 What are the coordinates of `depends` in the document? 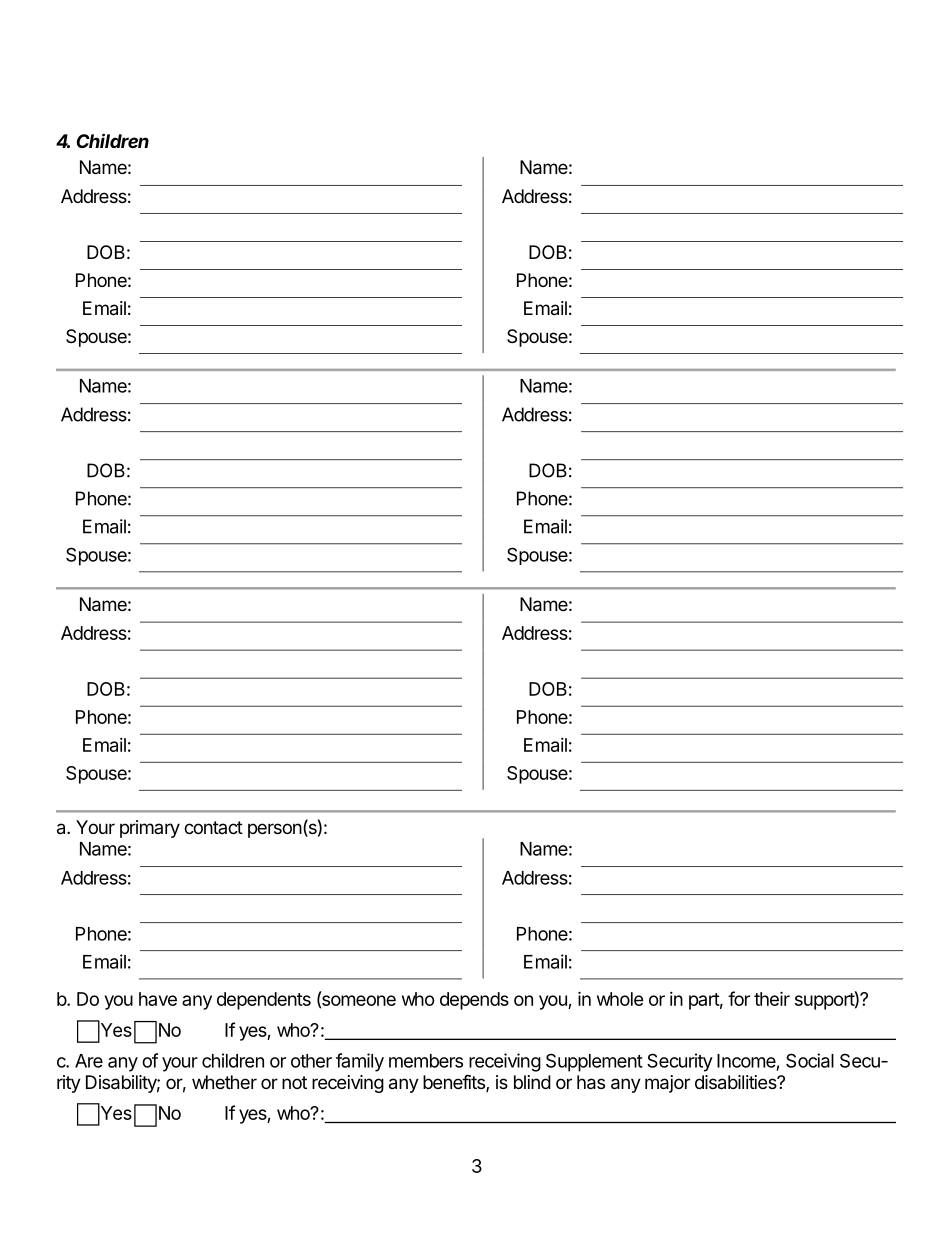 It's located at (474, 1001).
